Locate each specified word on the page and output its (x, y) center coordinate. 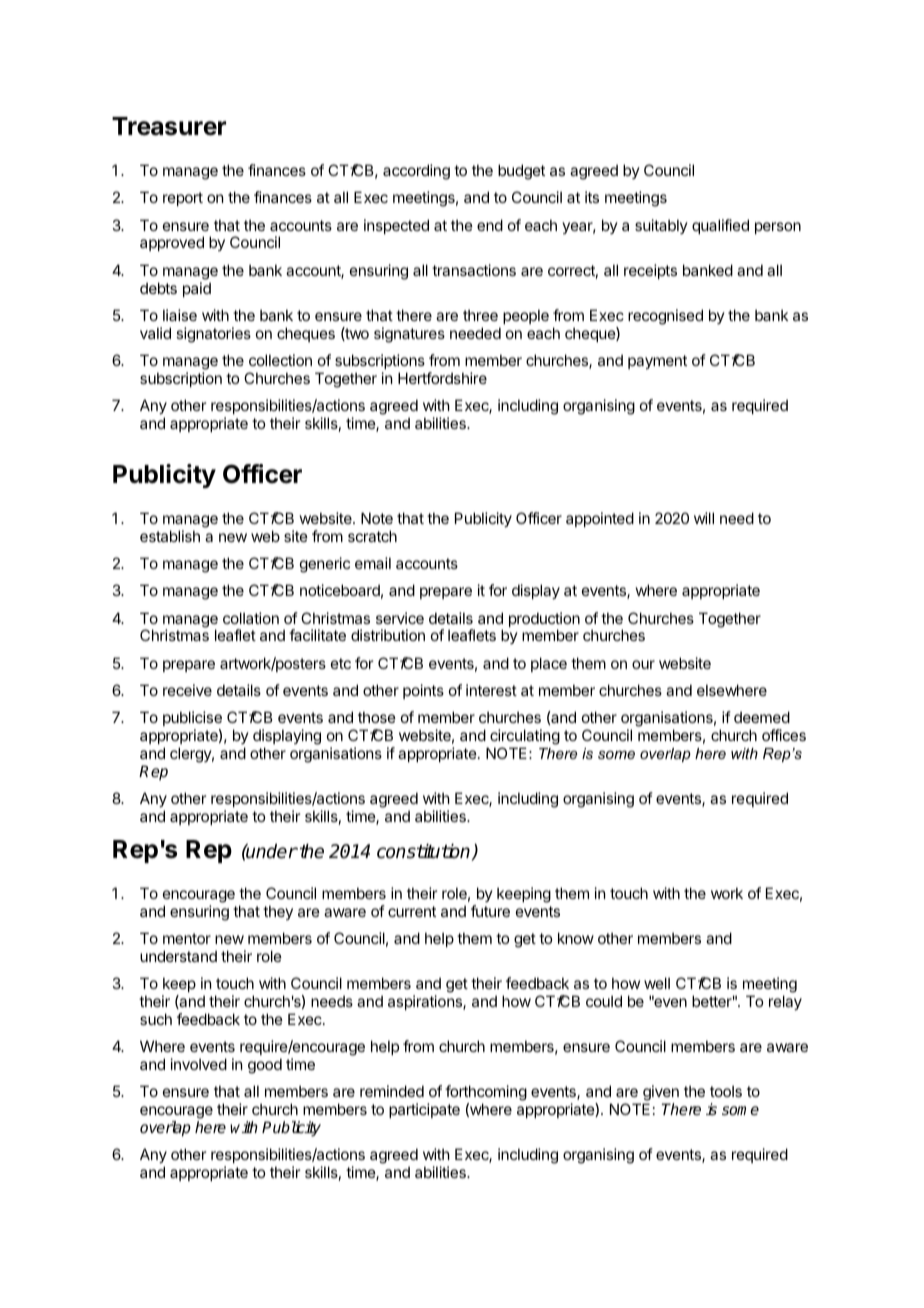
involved (199, 1064)
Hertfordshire (442, 378)
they (278, 912)
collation (251, 618)
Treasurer (169, 126)
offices (784, 735)
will (704, 518)
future (490, 911)
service (400, 618)
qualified (720, 226)
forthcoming (486, 1094)
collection (280, 360)
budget (521, 172)
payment (657, 362)
